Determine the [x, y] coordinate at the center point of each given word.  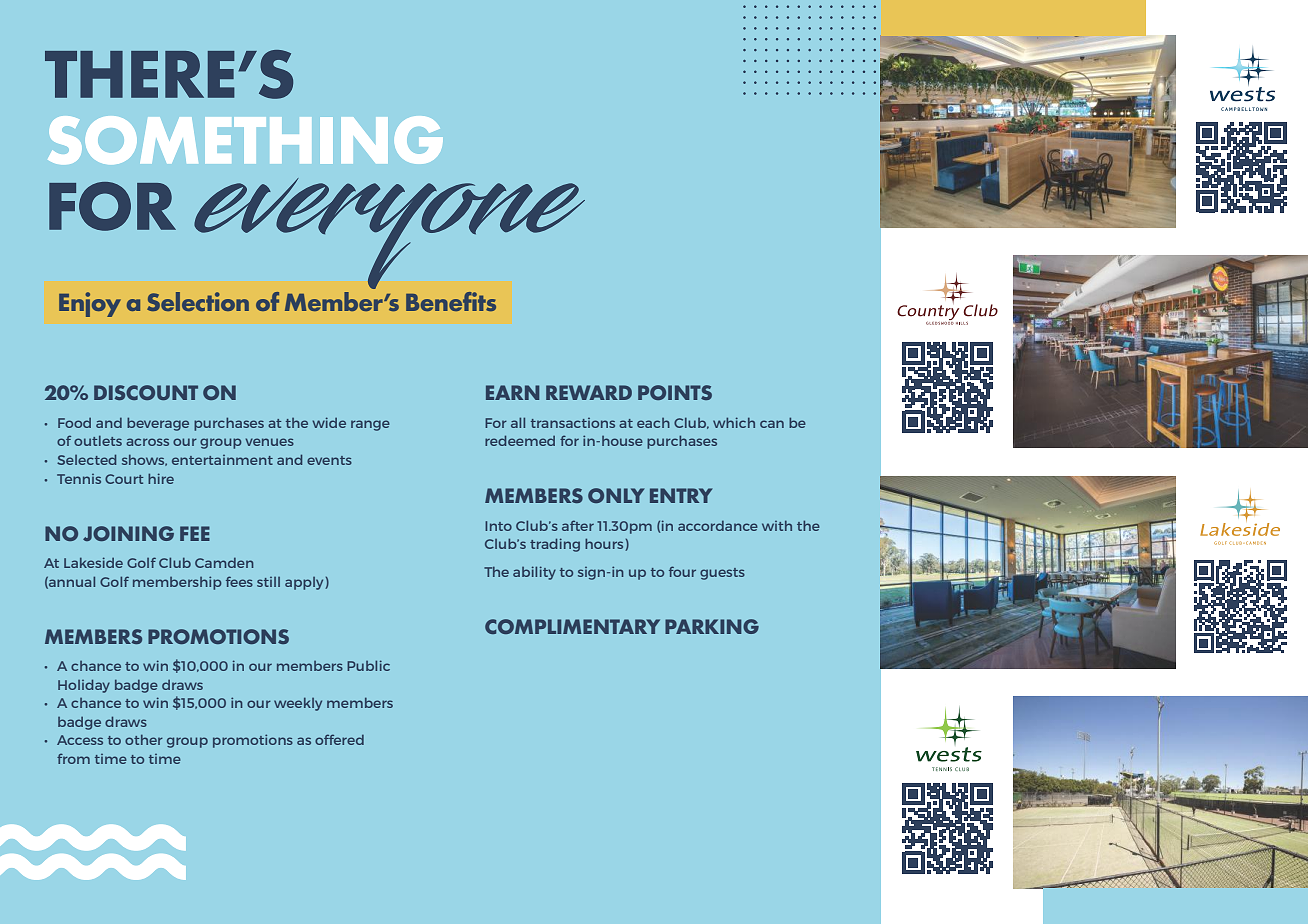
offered [339, 739]
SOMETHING [245, 140]
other [144, 740]
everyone [389, 235]
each [653, 423]
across [147, 442]
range [370, 425]
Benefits [451, 301]
